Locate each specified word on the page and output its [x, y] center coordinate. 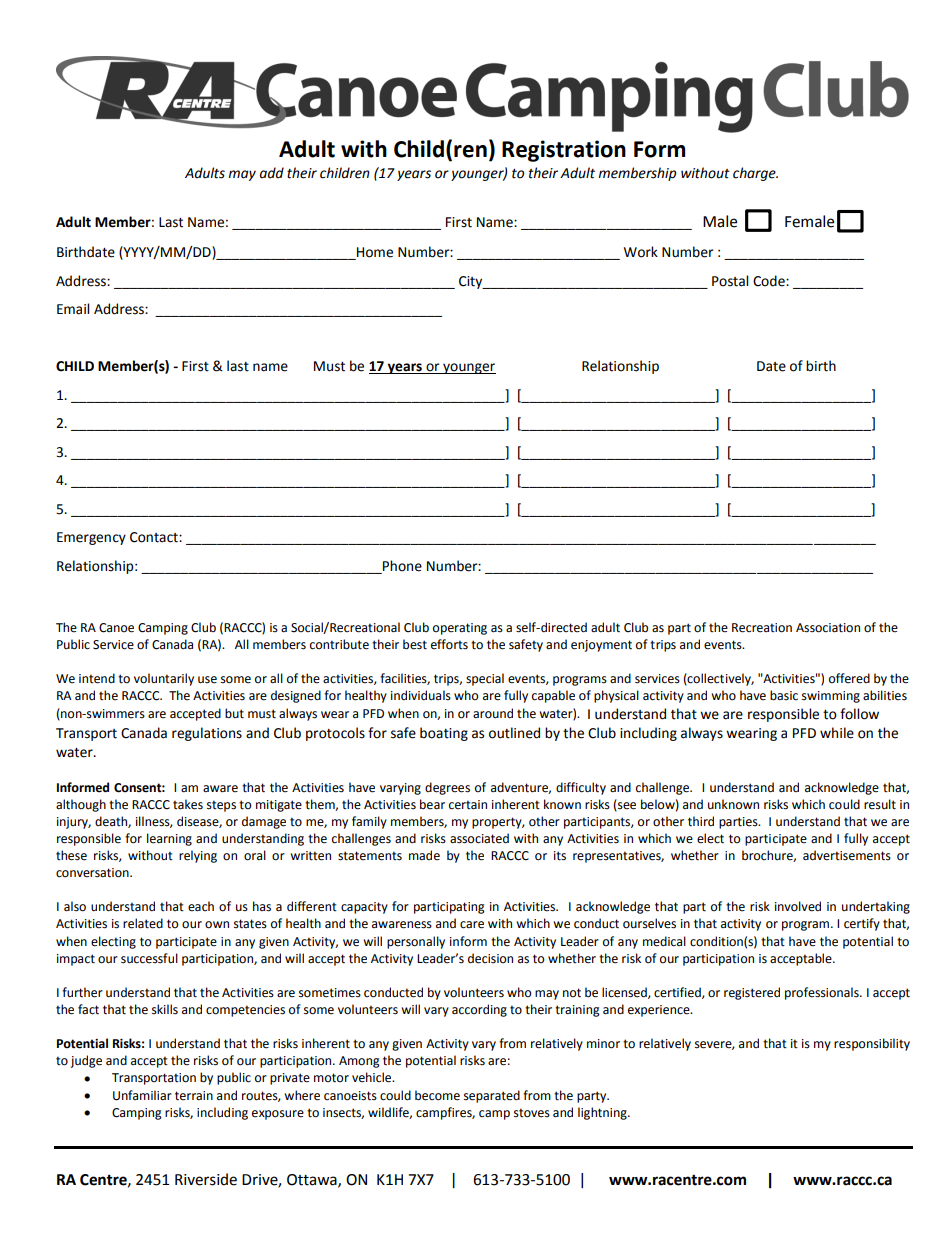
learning [169, 839]
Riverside [206, 1179]
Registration [564, 151]
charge [755, 174]
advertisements [847, 855]
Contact [155, 537]
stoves [532, 1113]
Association [828, 628]
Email [73, 309]
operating [460, 629]
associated [479, 838]
